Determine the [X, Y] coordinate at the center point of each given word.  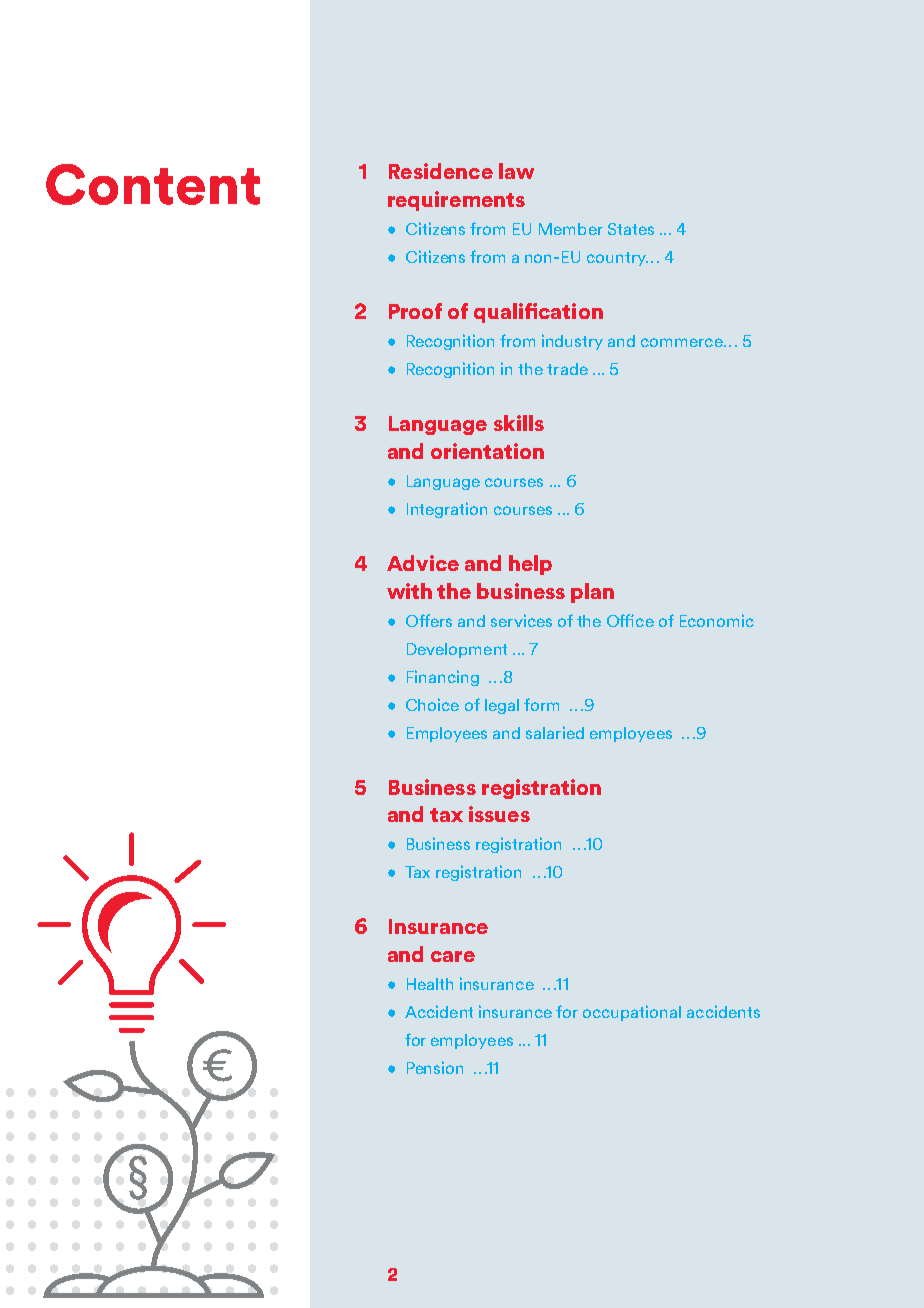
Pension [435, 1067]
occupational [632, 1013]
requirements [456, 201]
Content [153, 184]
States [631, 229]
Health [430, 984]
